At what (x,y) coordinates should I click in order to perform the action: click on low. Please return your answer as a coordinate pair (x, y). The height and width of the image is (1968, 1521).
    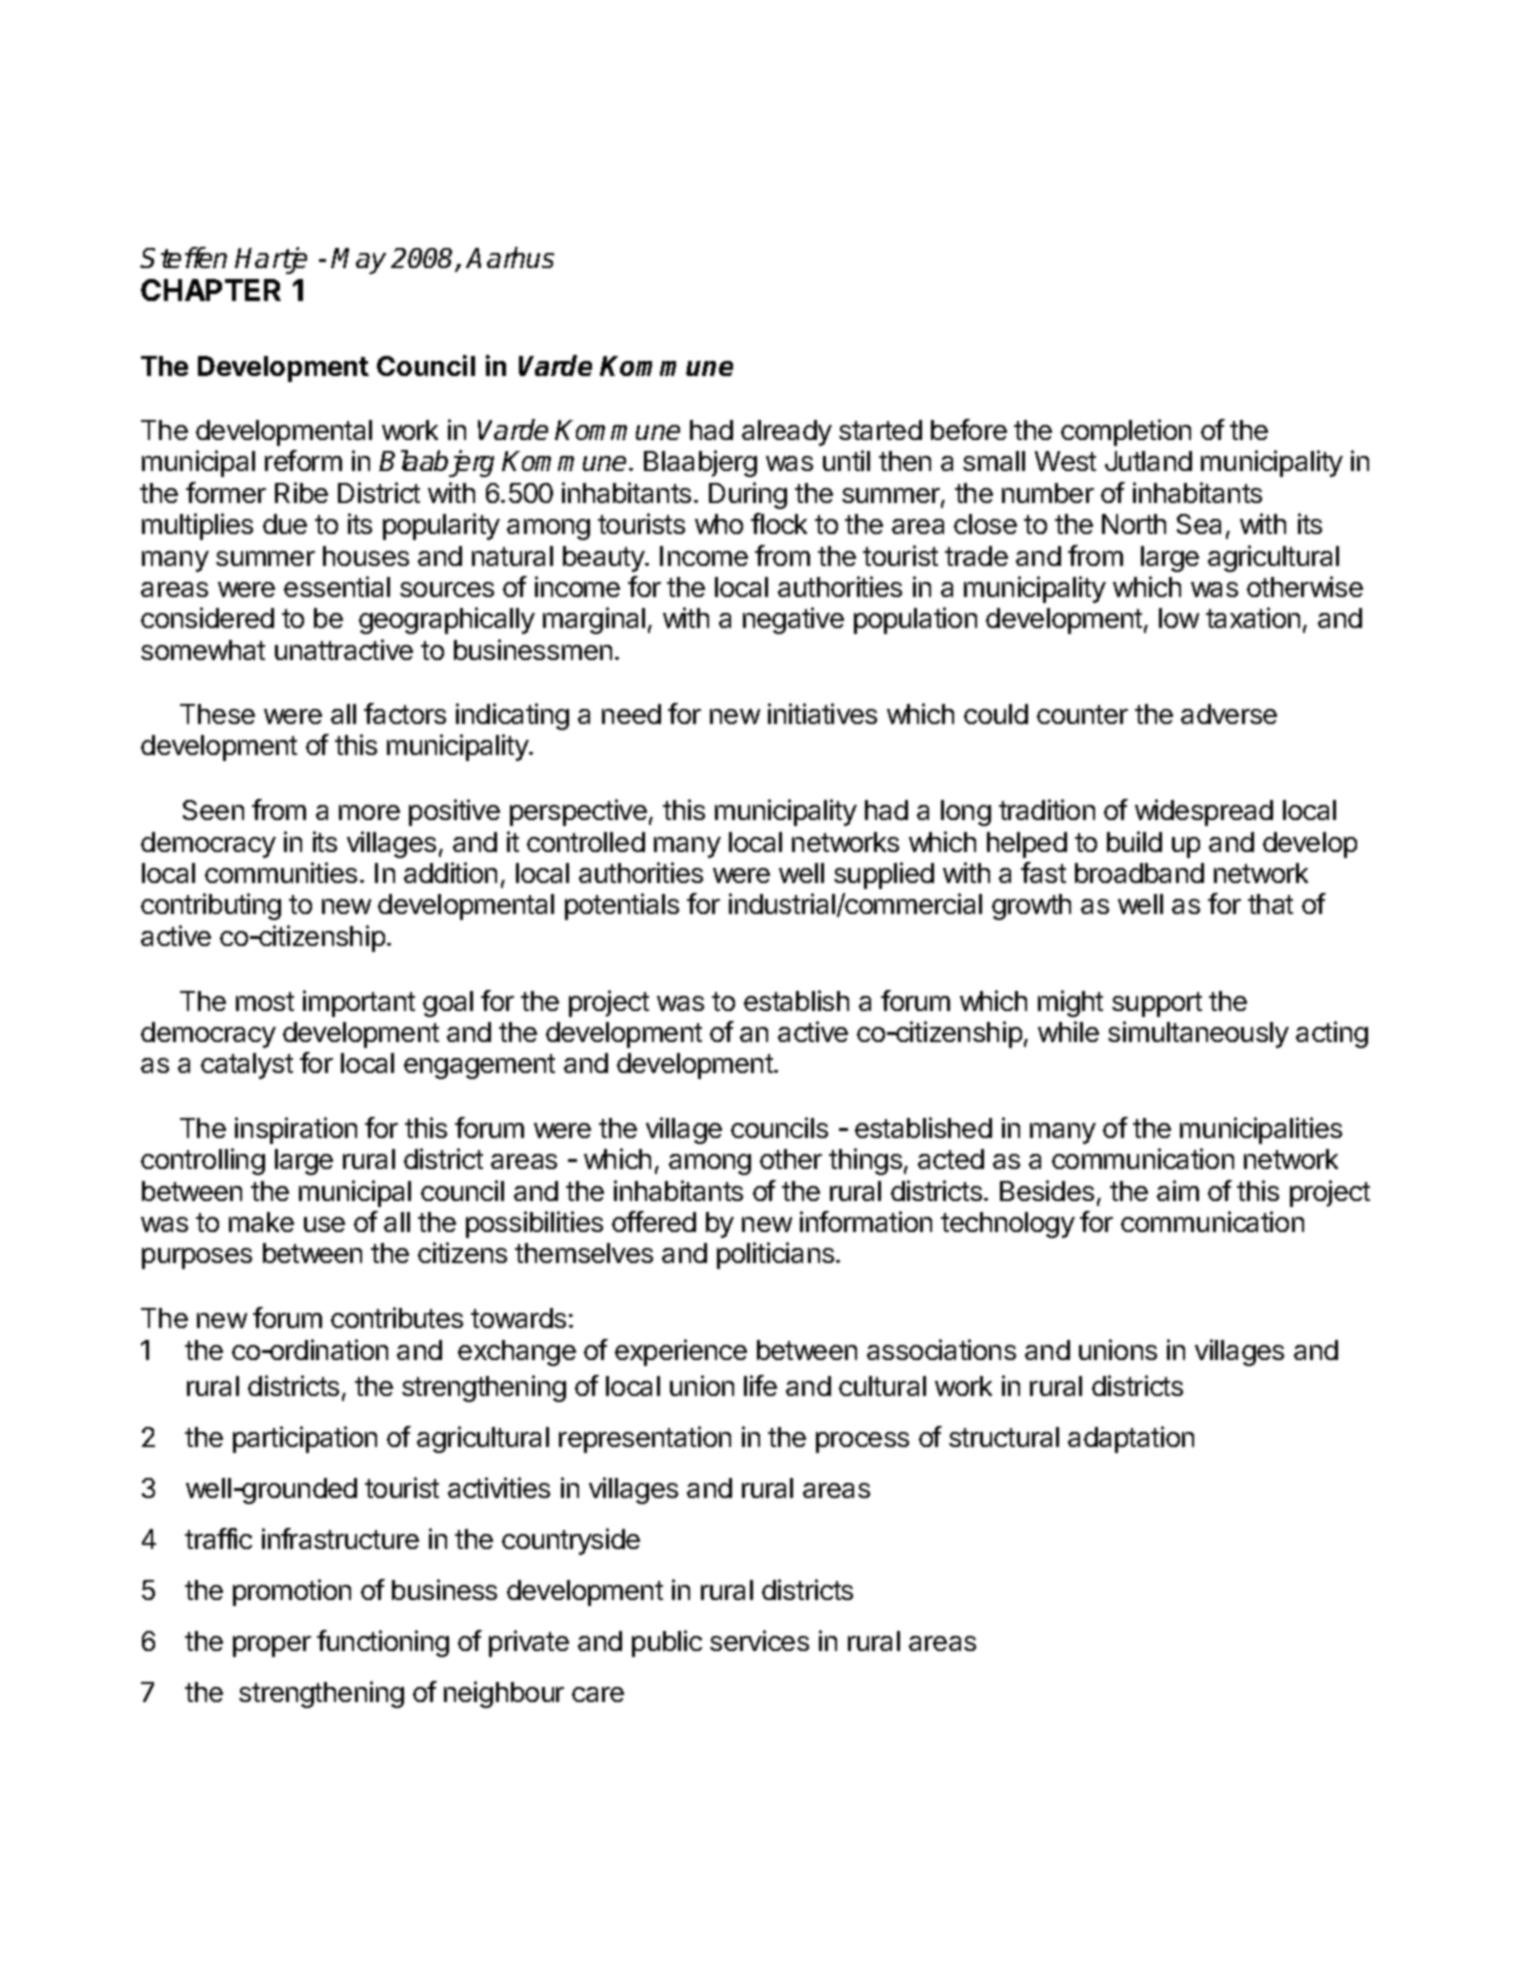
    Looking at the image, I should click on (1179, 618).
